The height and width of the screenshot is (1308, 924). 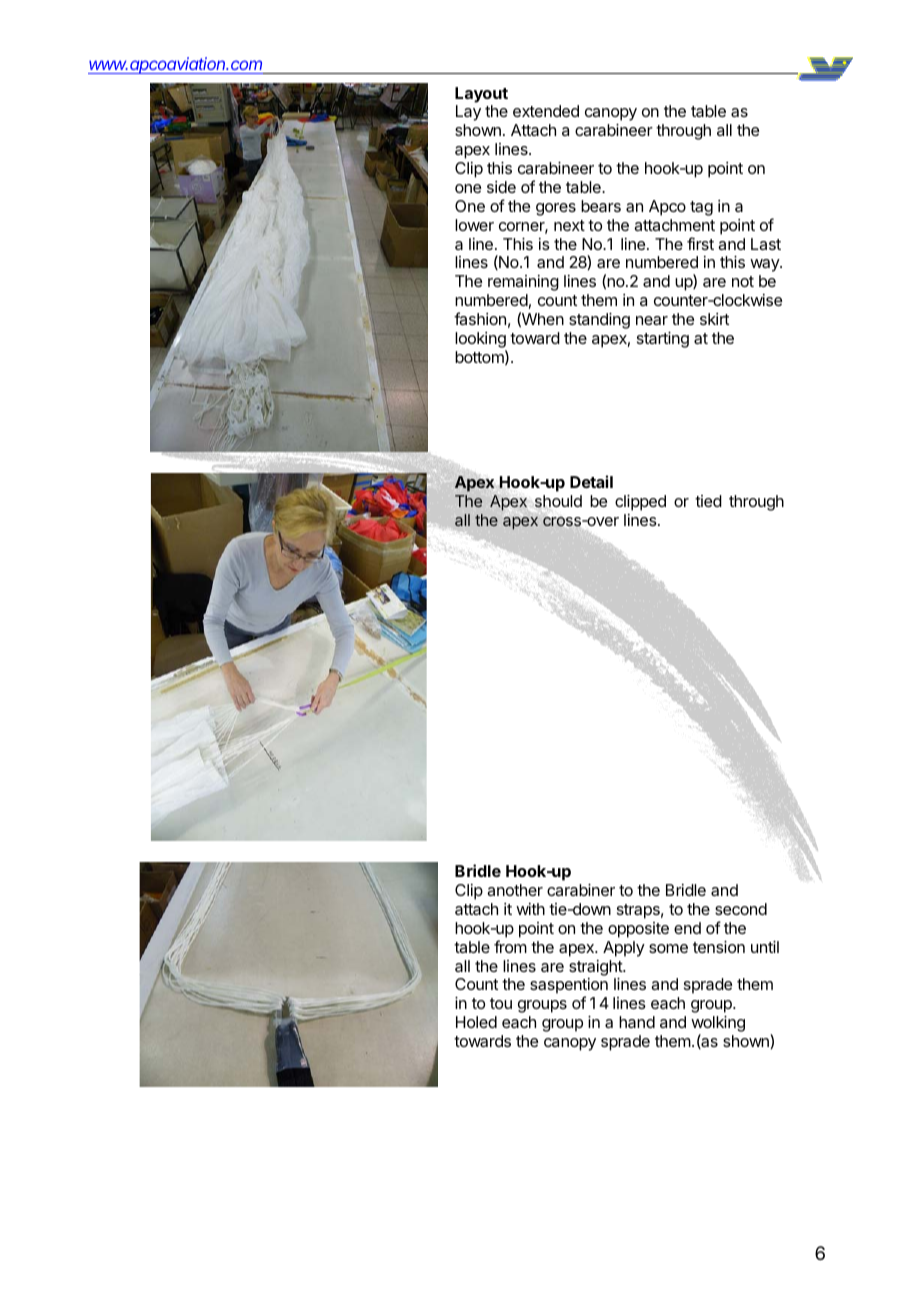 What do you see at coordinates (637, 1022) in the screenshot?
I see `hand` at bounding box center [637, 1022].
